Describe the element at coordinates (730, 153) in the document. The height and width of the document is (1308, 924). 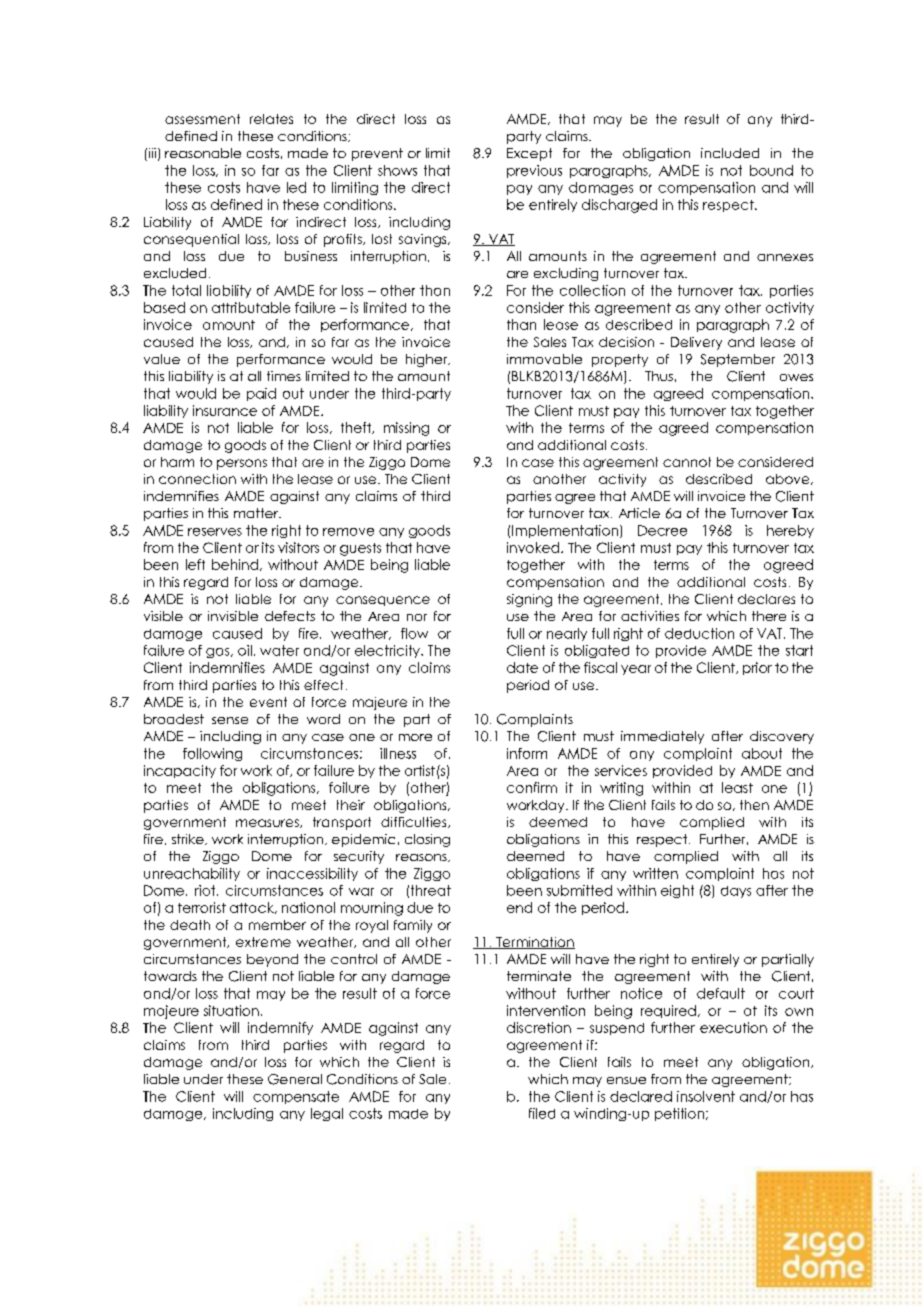
I see `included` at that location.
